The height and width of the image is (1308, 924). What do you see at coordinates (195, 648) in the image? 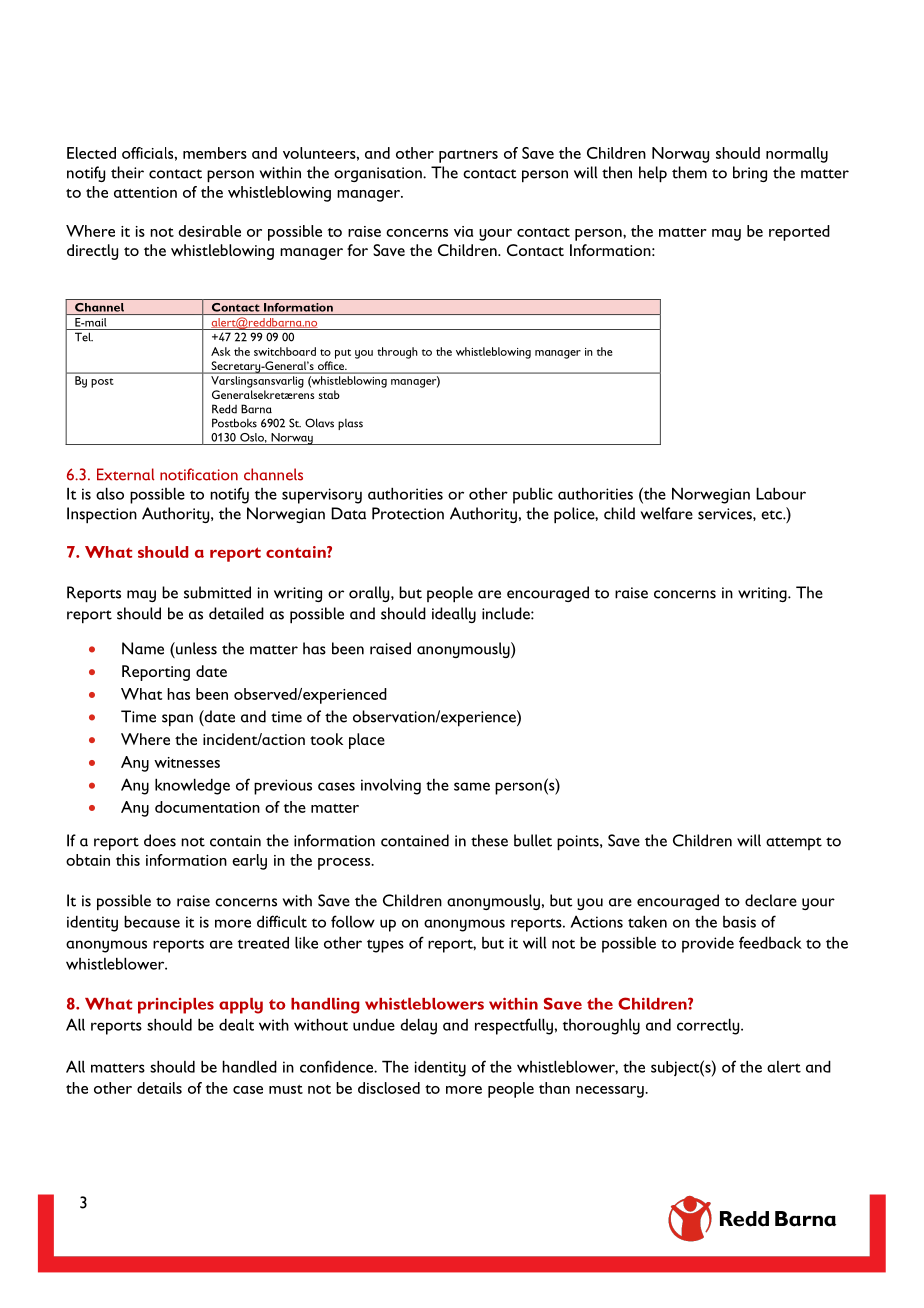
I see `unless` at bounding box center [195, 648].
